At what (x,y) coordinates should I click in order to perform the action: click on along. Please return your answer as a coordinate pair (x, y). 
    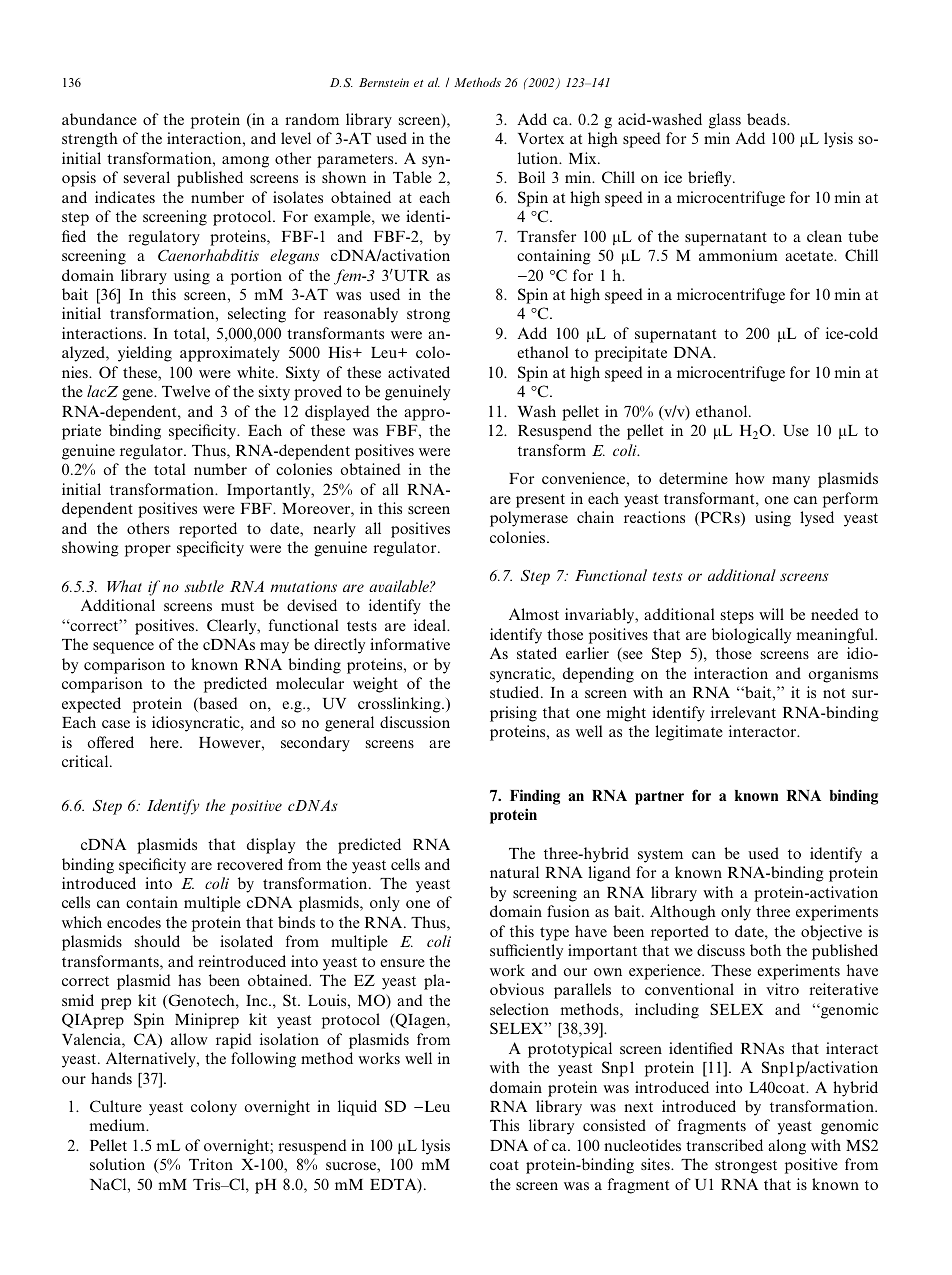
    Looking at the image, I should click on (787, 1147).
